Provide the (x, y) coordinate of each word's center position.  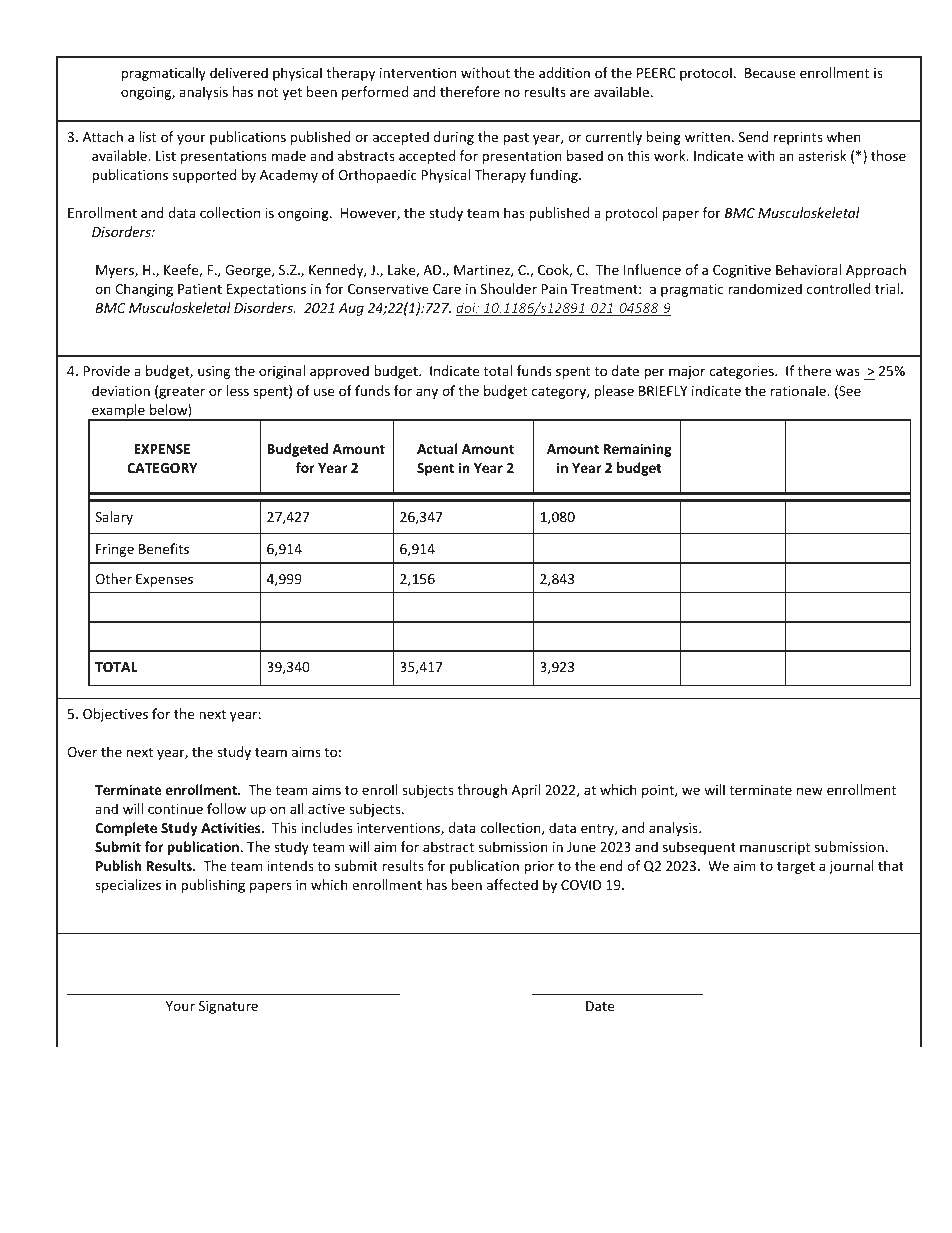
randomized (765, 288)
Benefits (164, 548)
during (454, 138)
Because (770, 73)
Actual (437, 448)
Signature (228, 1007)
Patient (200, 289)
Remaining (638, 450)
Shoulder (509, 288)
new (810, 791)
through (482, 791)
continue (175, 809)
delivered (239, 72)
